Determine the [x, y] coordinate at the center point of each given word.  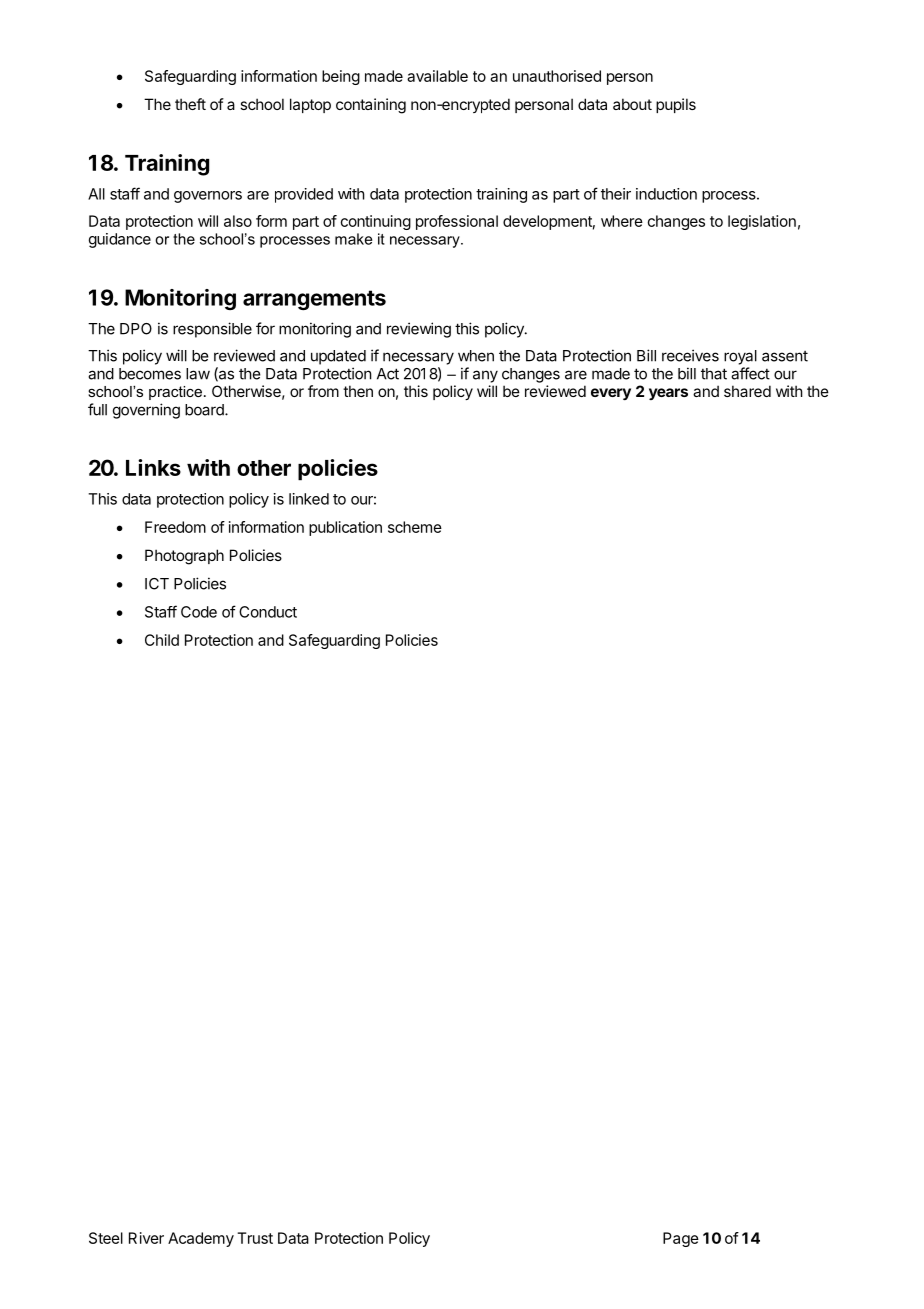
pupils [676, 105]
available [437, 76]
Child [162, 640]
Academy [201, 1239]
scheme [415, 527]
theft [190, 104]
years [668, 394]
